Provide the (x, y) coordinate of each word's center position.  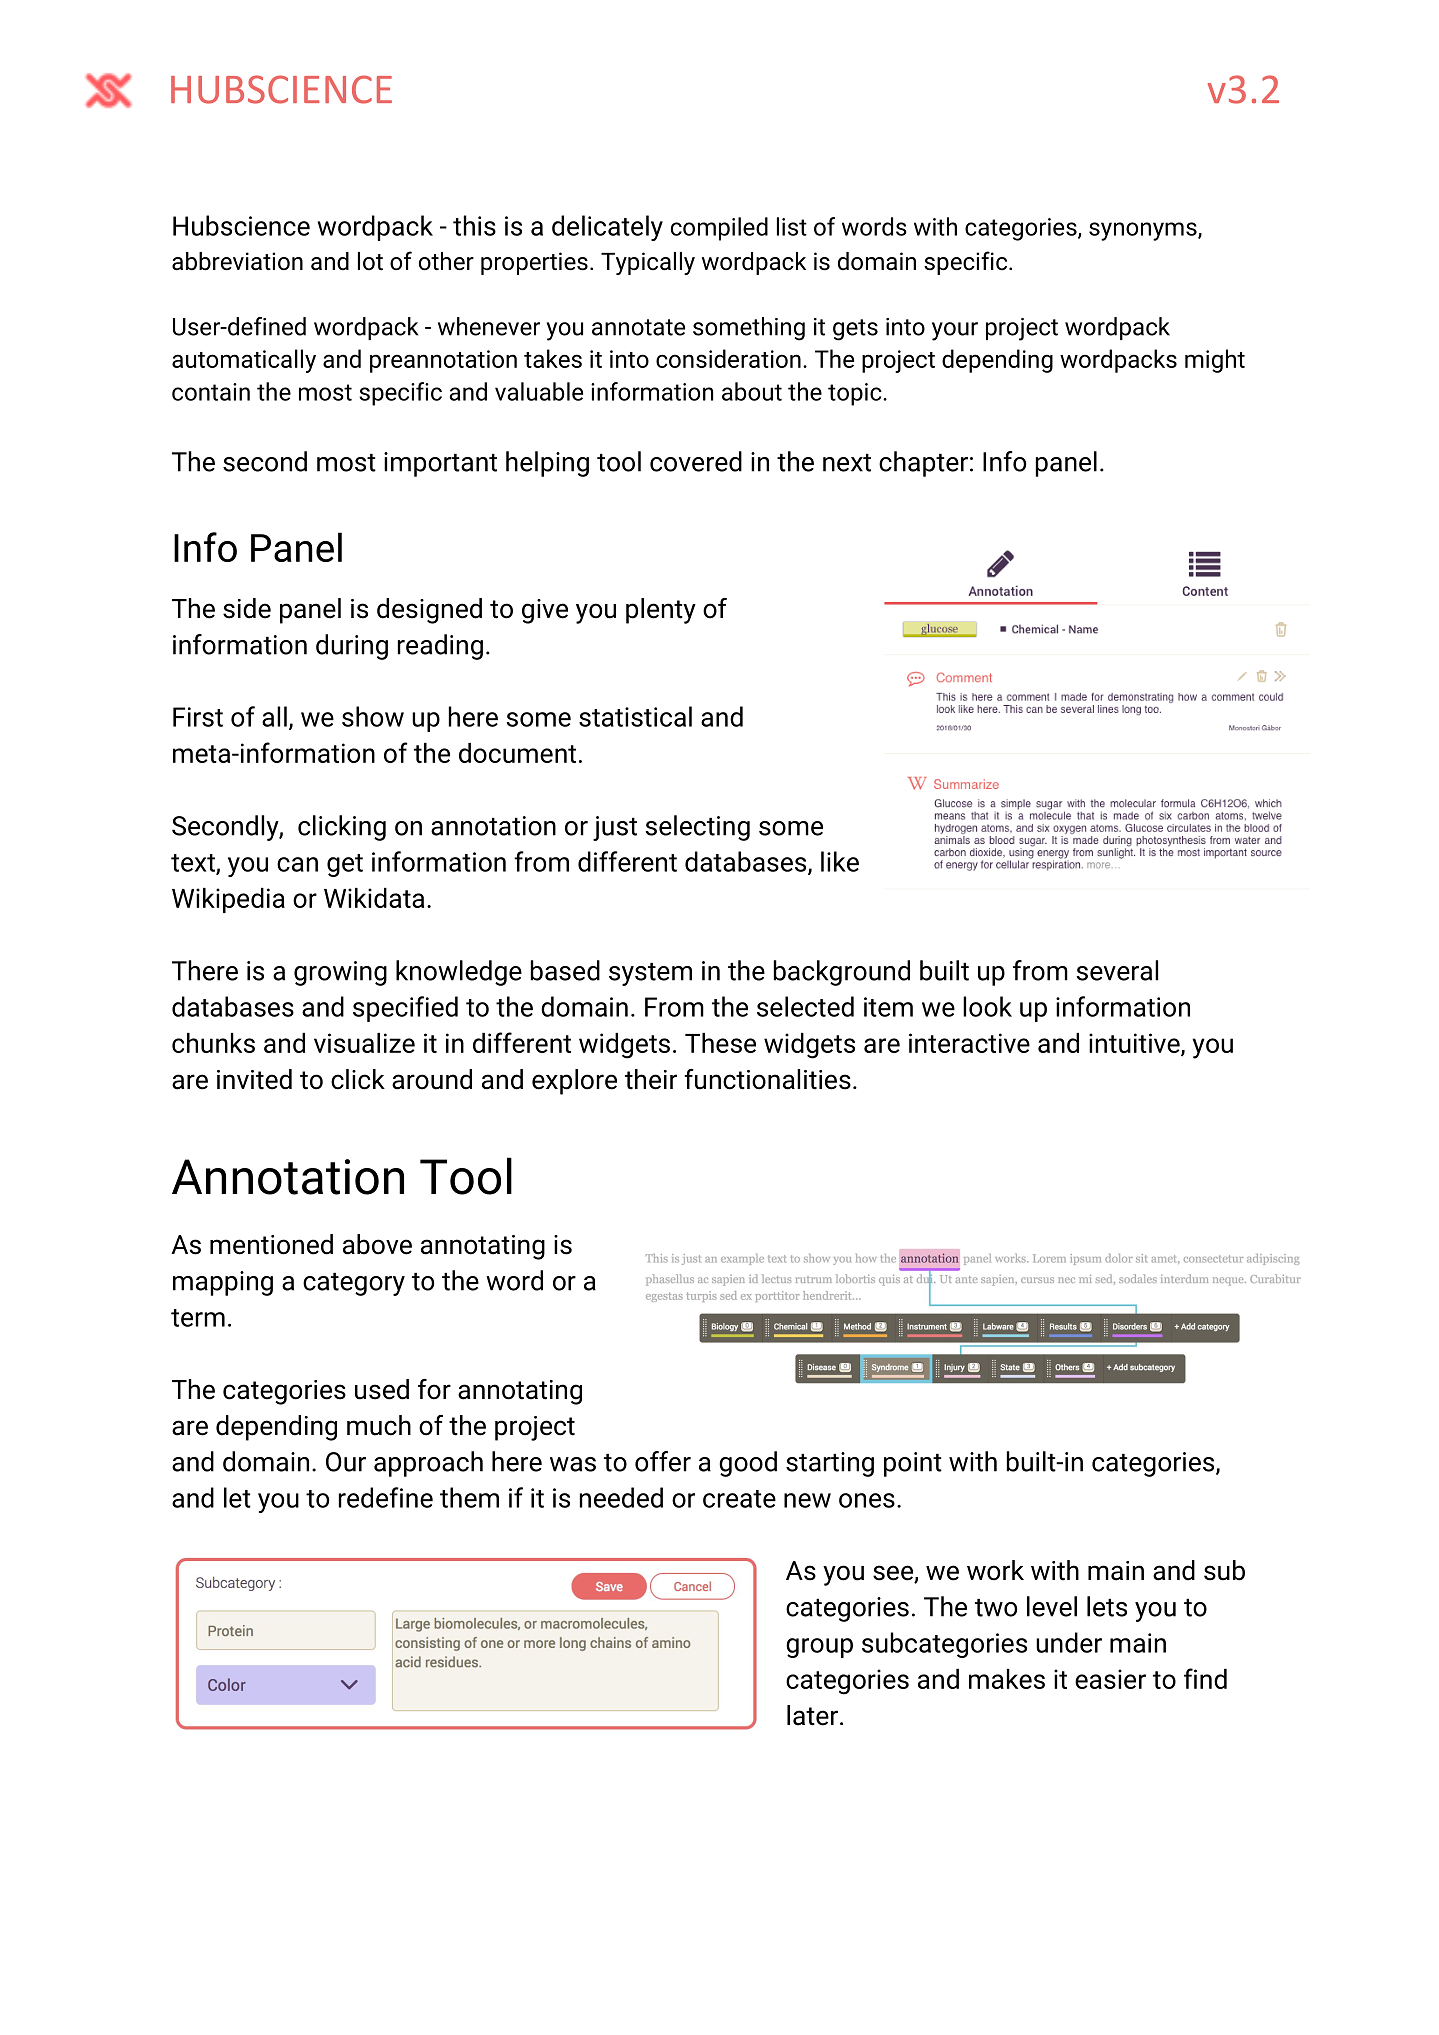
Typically (648, 263)
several (1117, 970)
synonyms (1144, 231)
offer (663, 1461)
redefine (386, 1497)
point (913, 1464)
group (819, 1648)
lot (370, 261)
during (352, 647)
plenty (661, 611)
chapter (923, 464)
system (650, 974)
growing (340, 973)
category (354, 1284)
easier (1110, 1679)
